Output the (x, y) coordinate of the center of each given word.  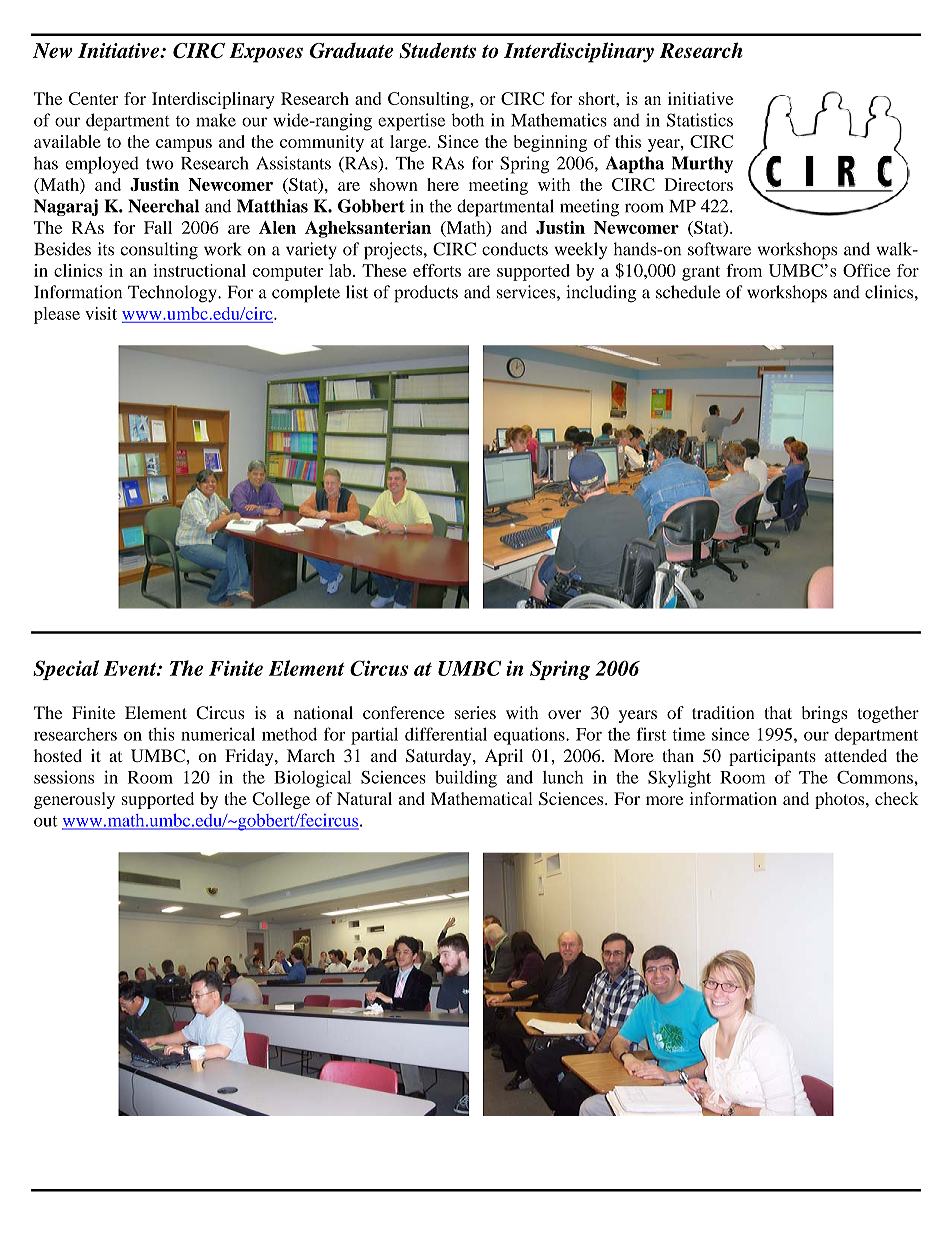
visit (101, 313)
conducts (515, 249)
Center (93, 98)
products (426, 294)
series (475, 712)
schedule (688, 292)
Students (437, 50)
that (778, 712)
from (744, 270)
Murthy (702, 164)
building (466, 779)
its (106, 249)
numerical (218, 734)
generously (74, 800)
